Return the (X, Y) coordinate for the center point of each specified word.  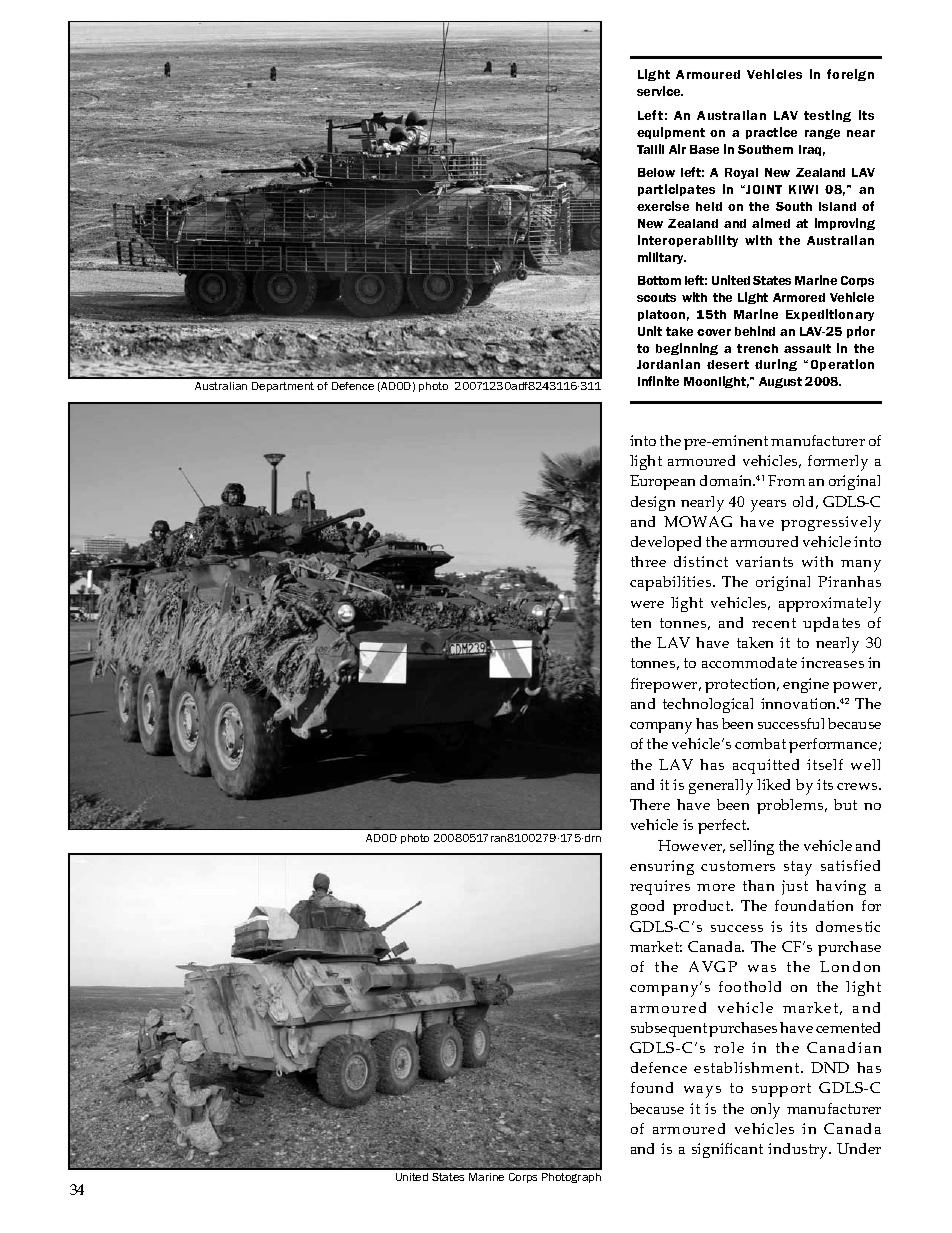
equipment (671, 133)
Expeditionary (830, 315)
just (795, 887)
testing (827, 116)
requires (660, 887)
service (660, 91)
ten (641, 623)
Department (283, 387)
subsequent (669, 1029)
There (650, 804)
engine (806, 685)
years (768, 506)
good (647, 907)
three (648, 561)
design (653, 503)
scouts (656, 297)
